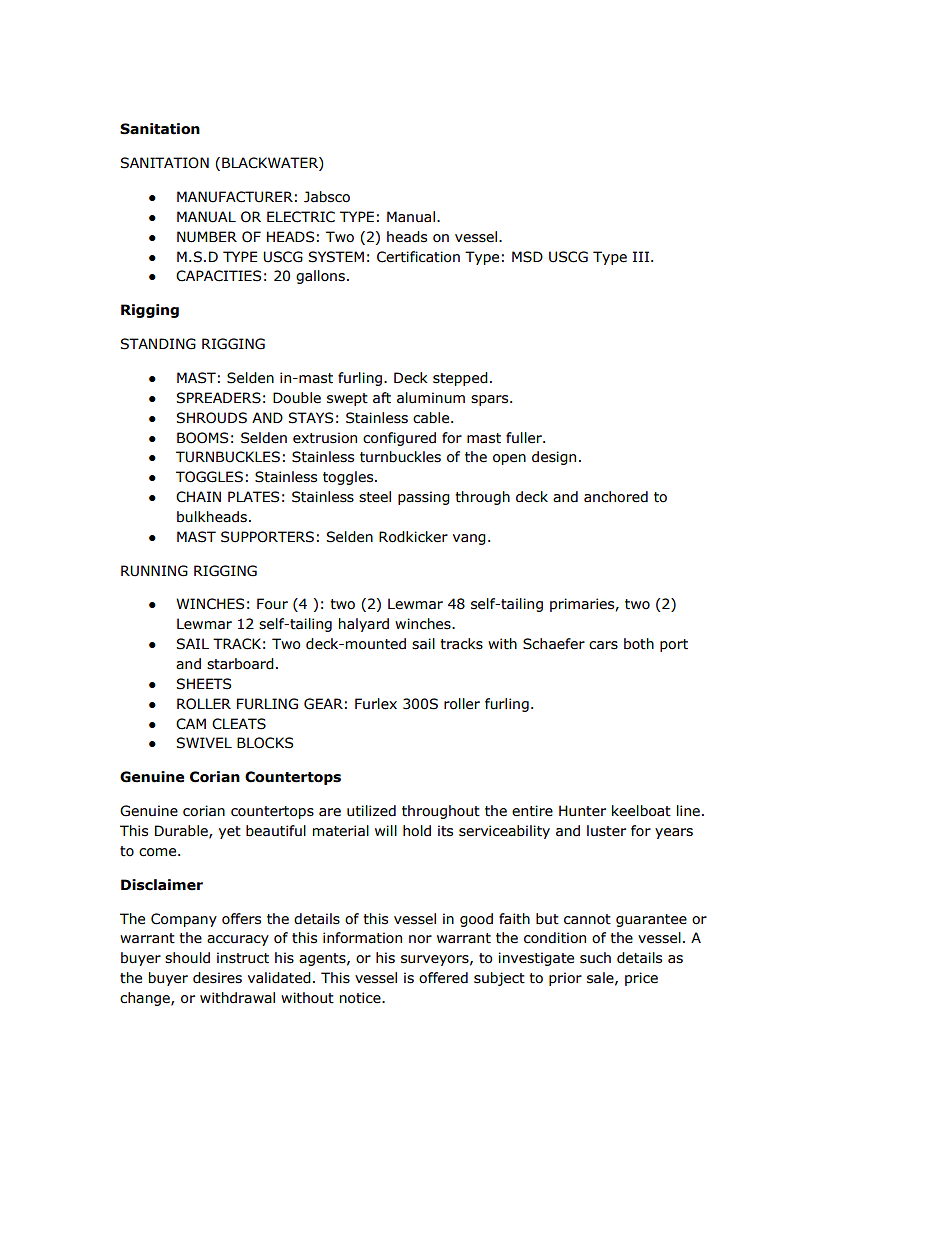 This document has height=1233, width=952. I want to click on NUMBER, so click(207, 237).
